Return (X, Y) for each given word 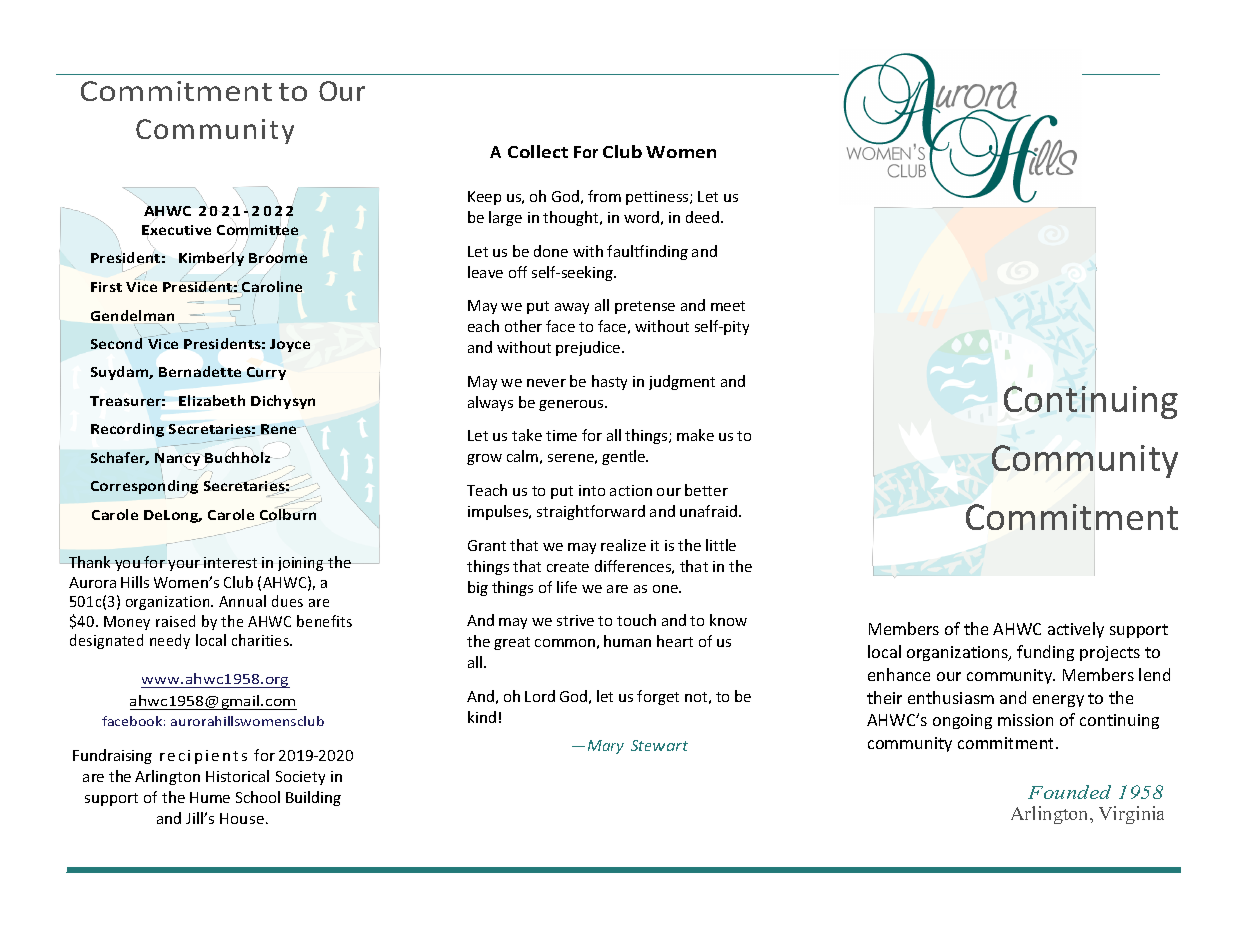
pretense (645, 307)
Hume (210, 797)
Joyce (290, 345)
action (631, 490)
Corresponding (144, 487)
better (706, 490)
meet (728, 306)
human (627, 641)
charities (261, 640)
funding (1045, 653)
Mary (606, 747)
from (604, 196)
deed (704, 217)
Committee (257, 230)
